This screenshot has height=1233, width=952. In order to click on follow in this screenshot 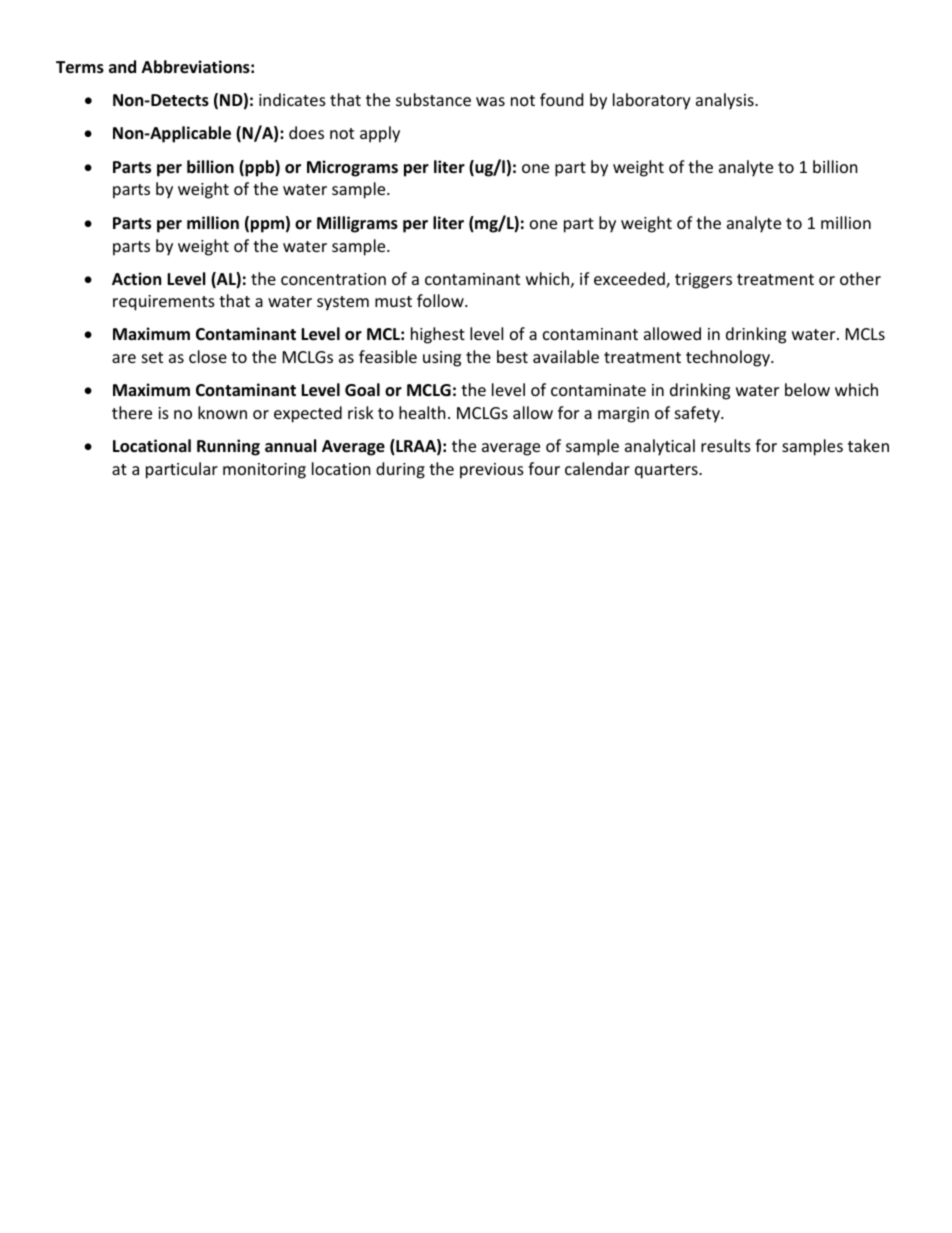, I will do `click(441, 300)`.
